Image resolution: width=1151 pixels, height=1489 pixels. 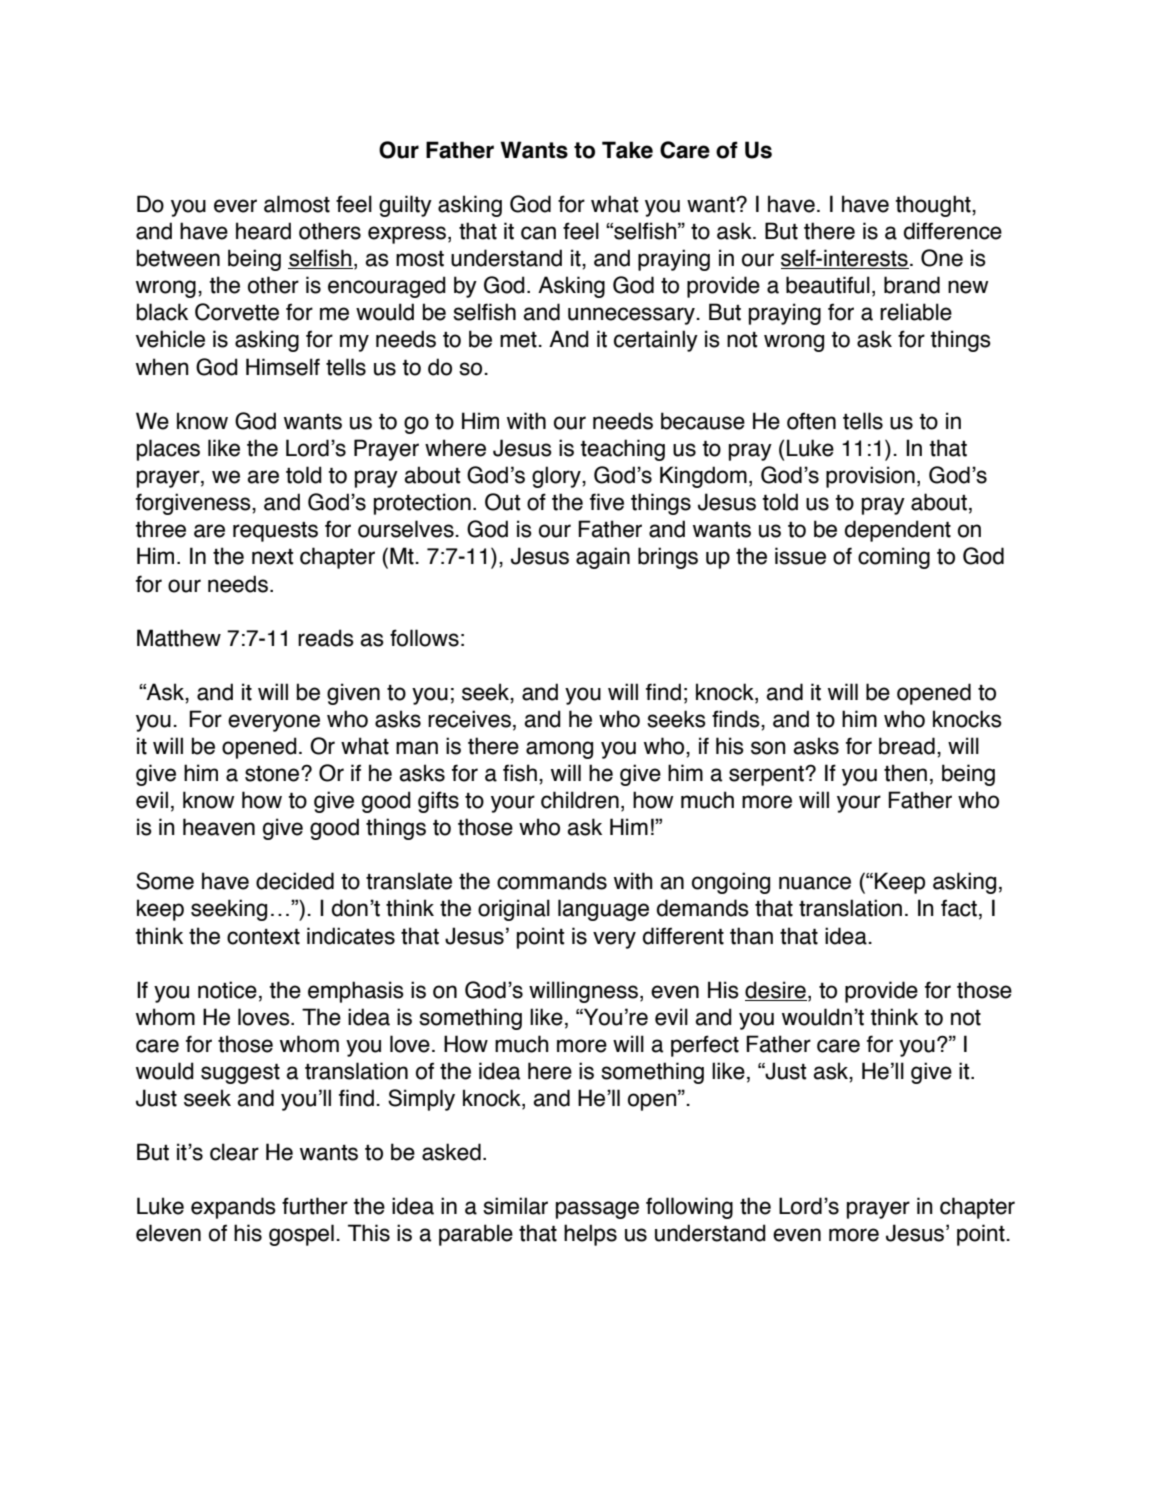 I want to click on reads, so click(x=326, y=638).
